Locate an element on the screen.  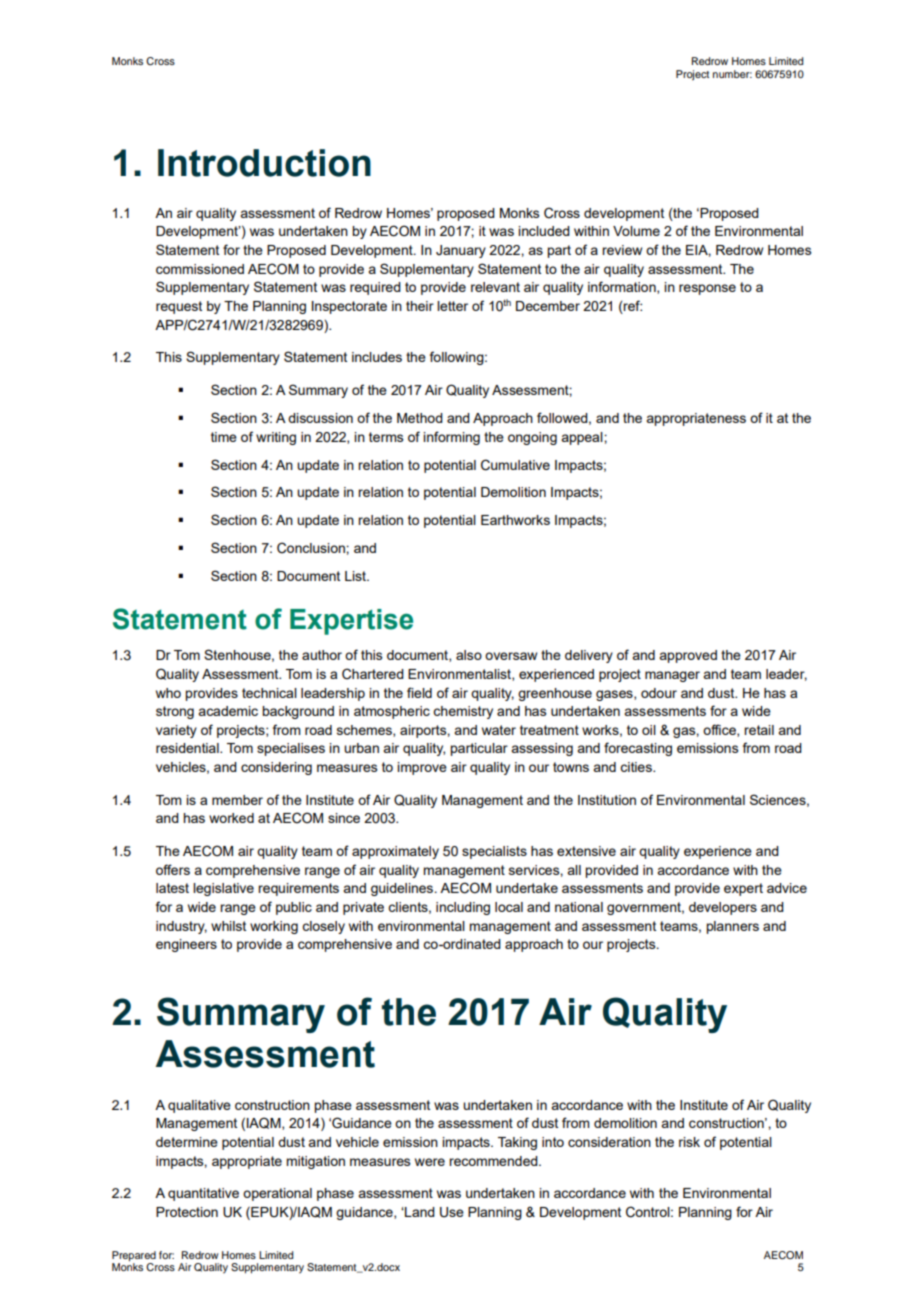
January is located at coordinates (461, 251).
